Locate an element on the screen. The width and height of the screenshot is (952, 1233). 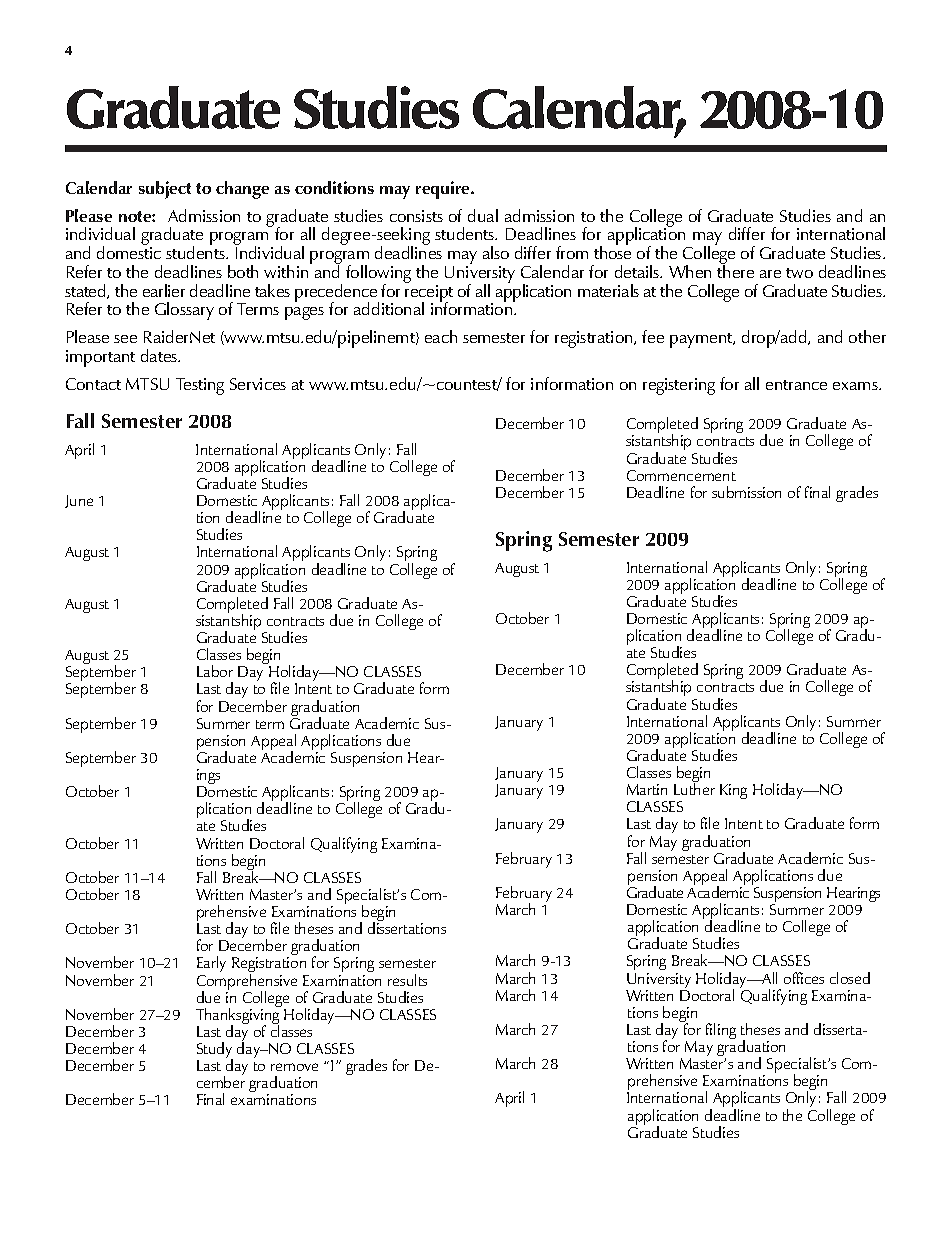
are is located at coordinates (770, 274).
